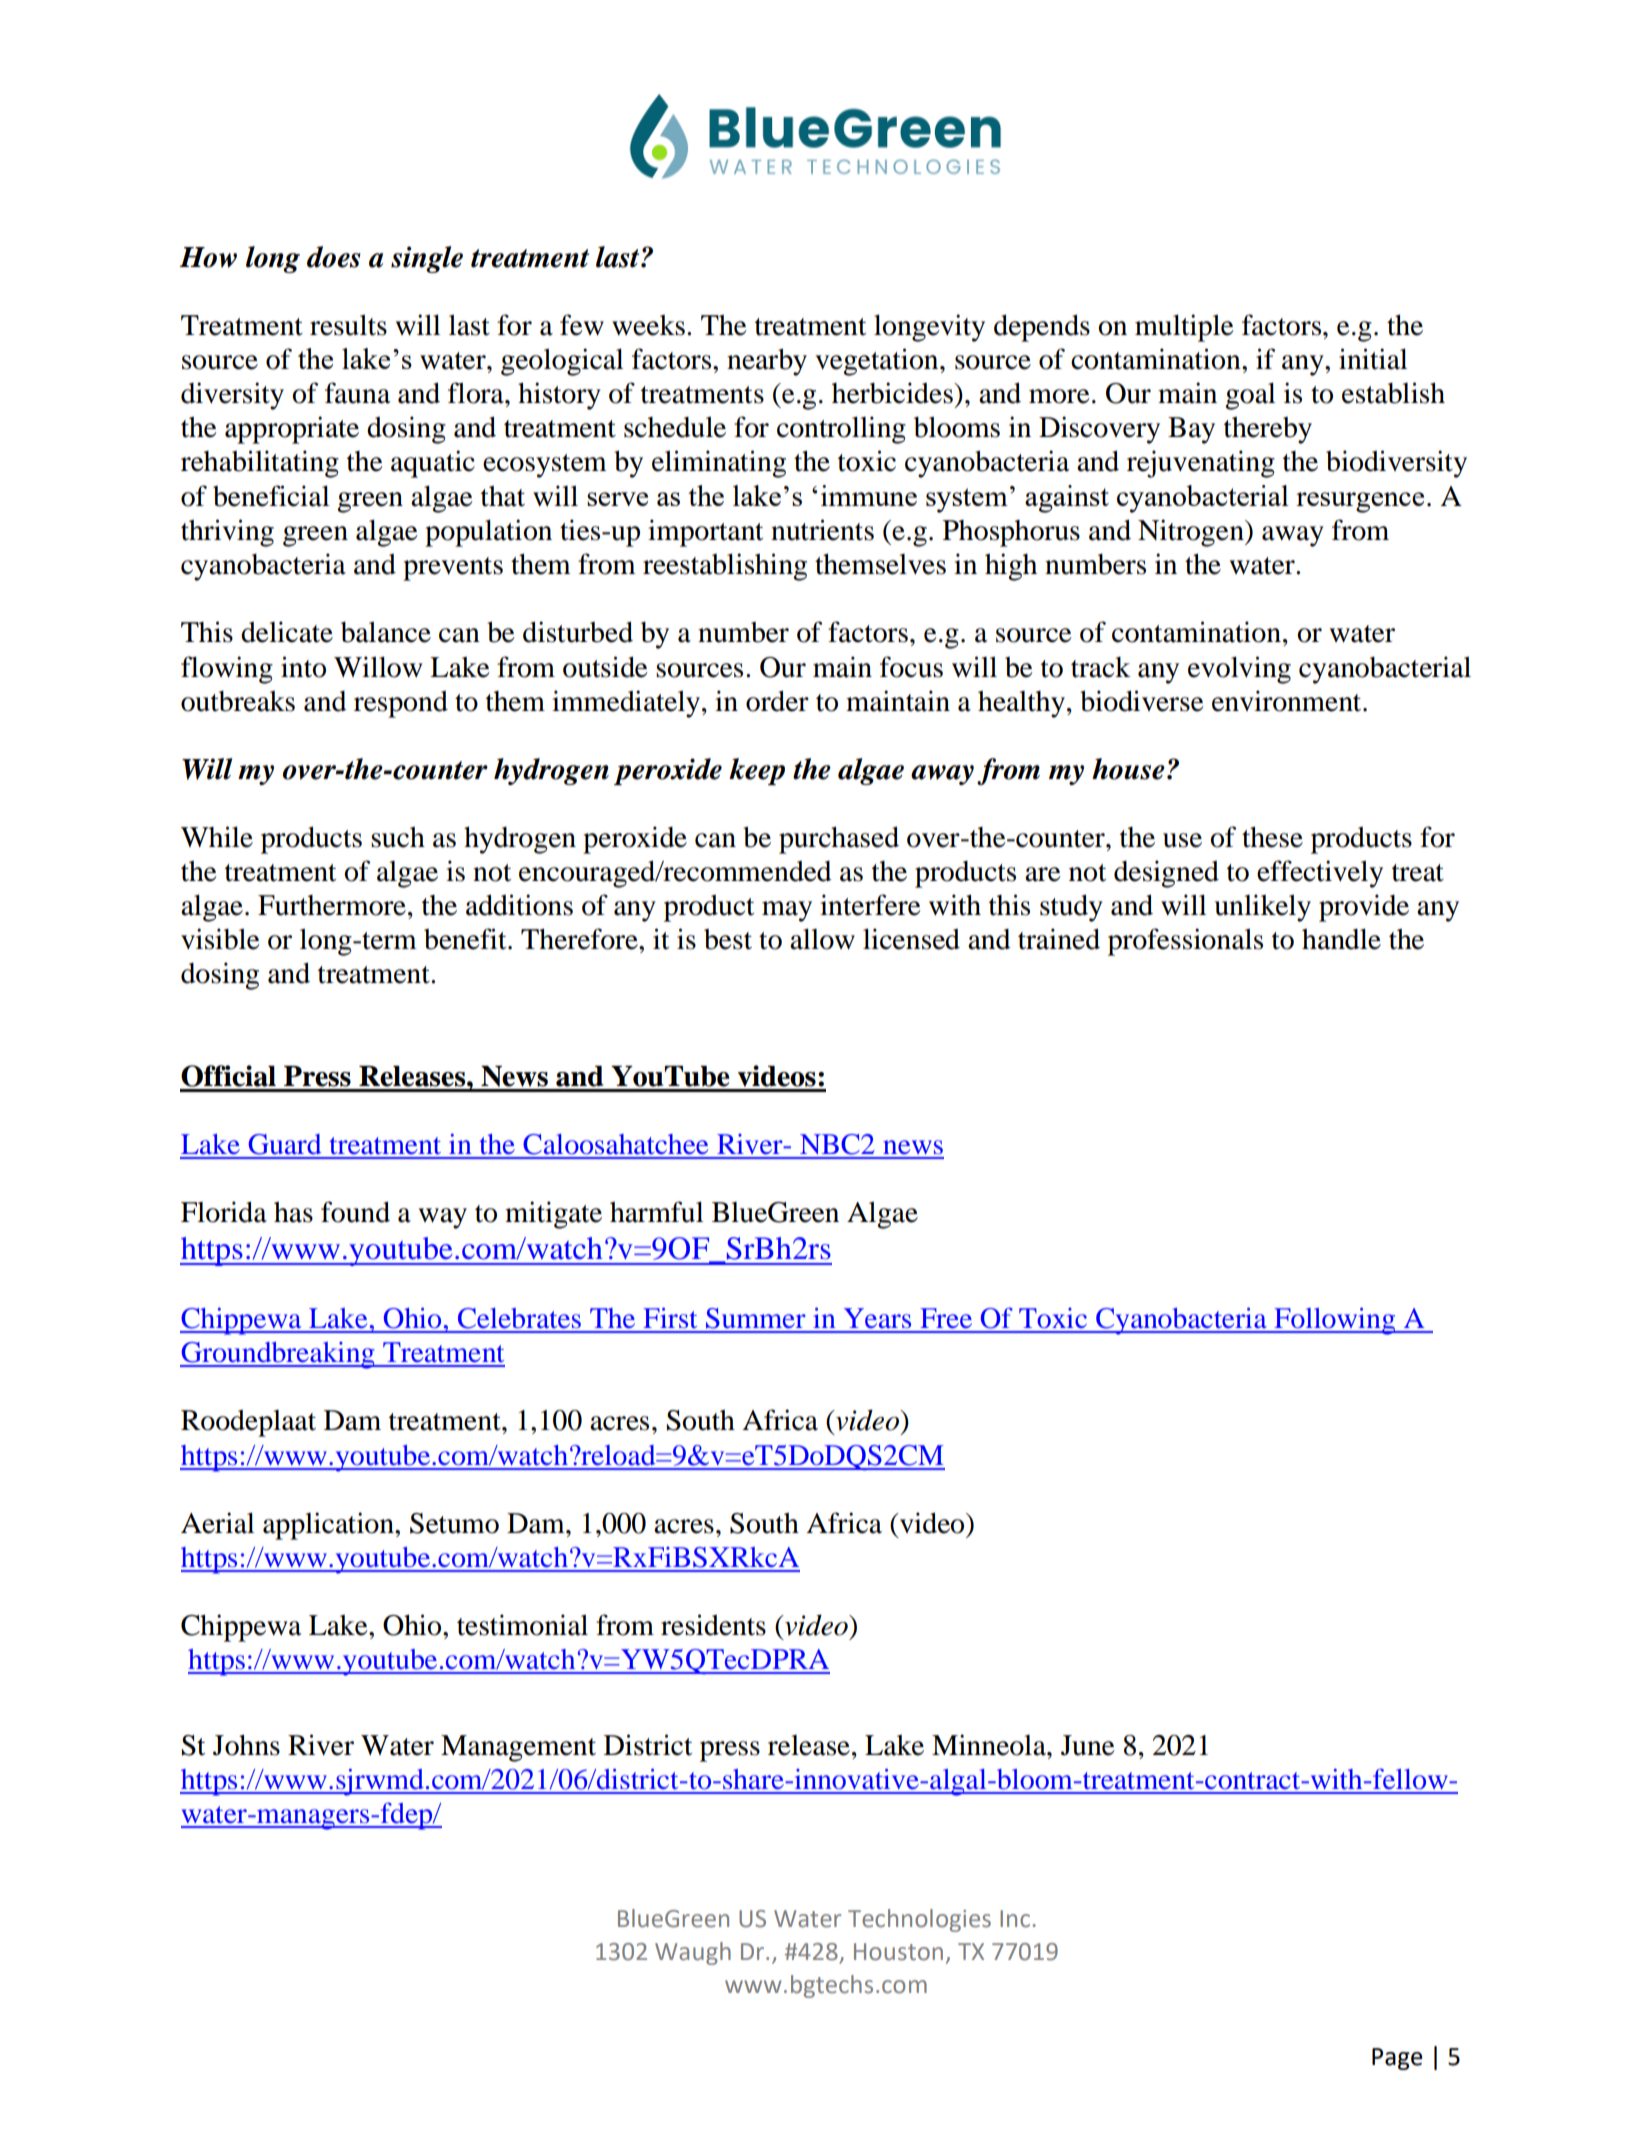 The height and width of the screenshot is (2137, 1651). What do you see at coordinates (1335, 1321) in the screenshot?
I see `Following` at bounding box center [1335, 1321].
